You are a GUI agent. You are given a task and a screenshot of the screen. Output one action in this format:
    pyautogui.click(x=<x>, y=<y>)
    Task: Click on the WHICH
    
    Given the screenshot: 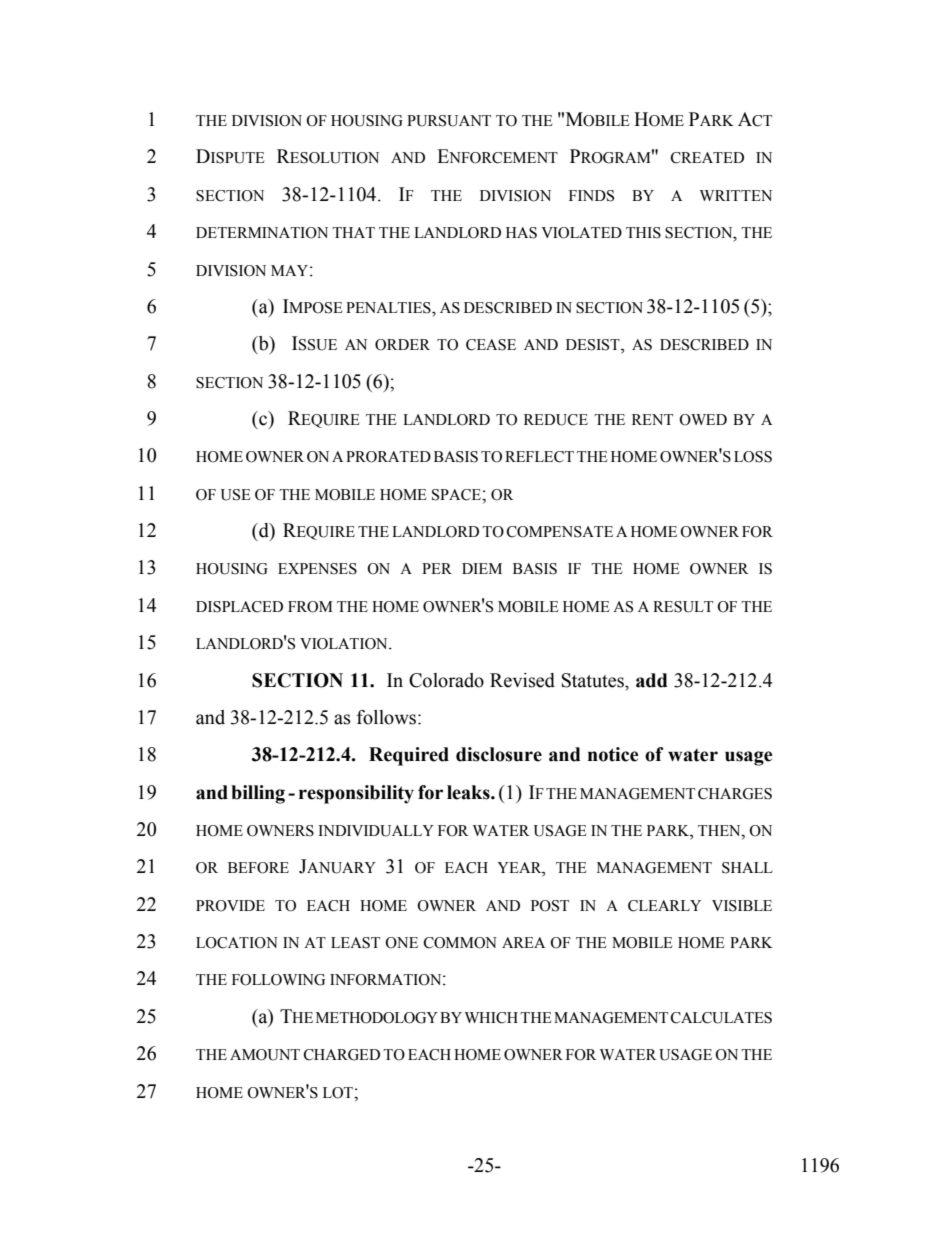 What is the action you would take?
    pyautogui.click(x=491, y=1018)
